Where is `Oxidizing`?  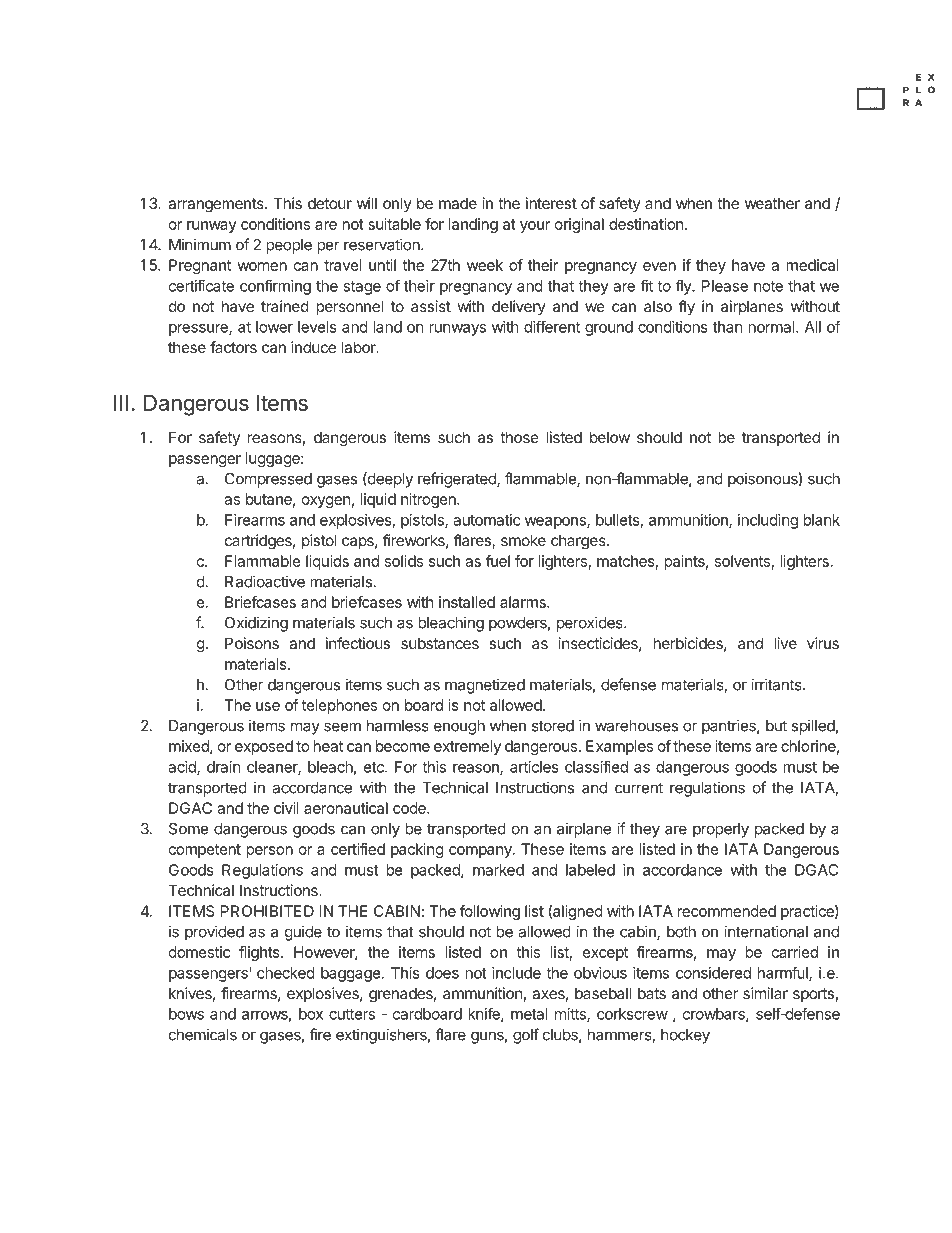
Oxidizing is located at coordinates (256, 624).
